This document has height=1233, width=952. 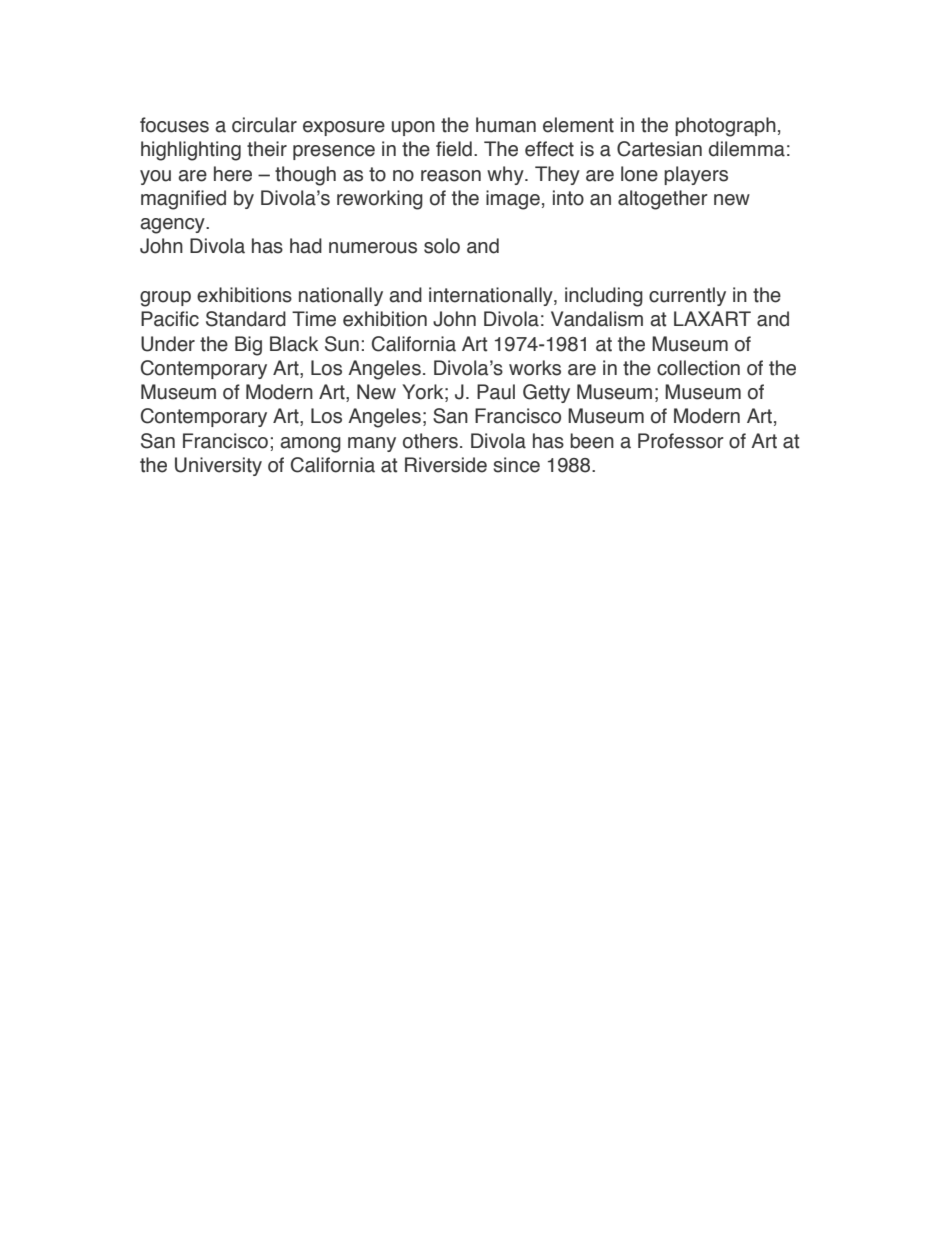 What do you see at coordinates (681, 441) in the document?
I see `Professor` at bounding box center [681, 441].
